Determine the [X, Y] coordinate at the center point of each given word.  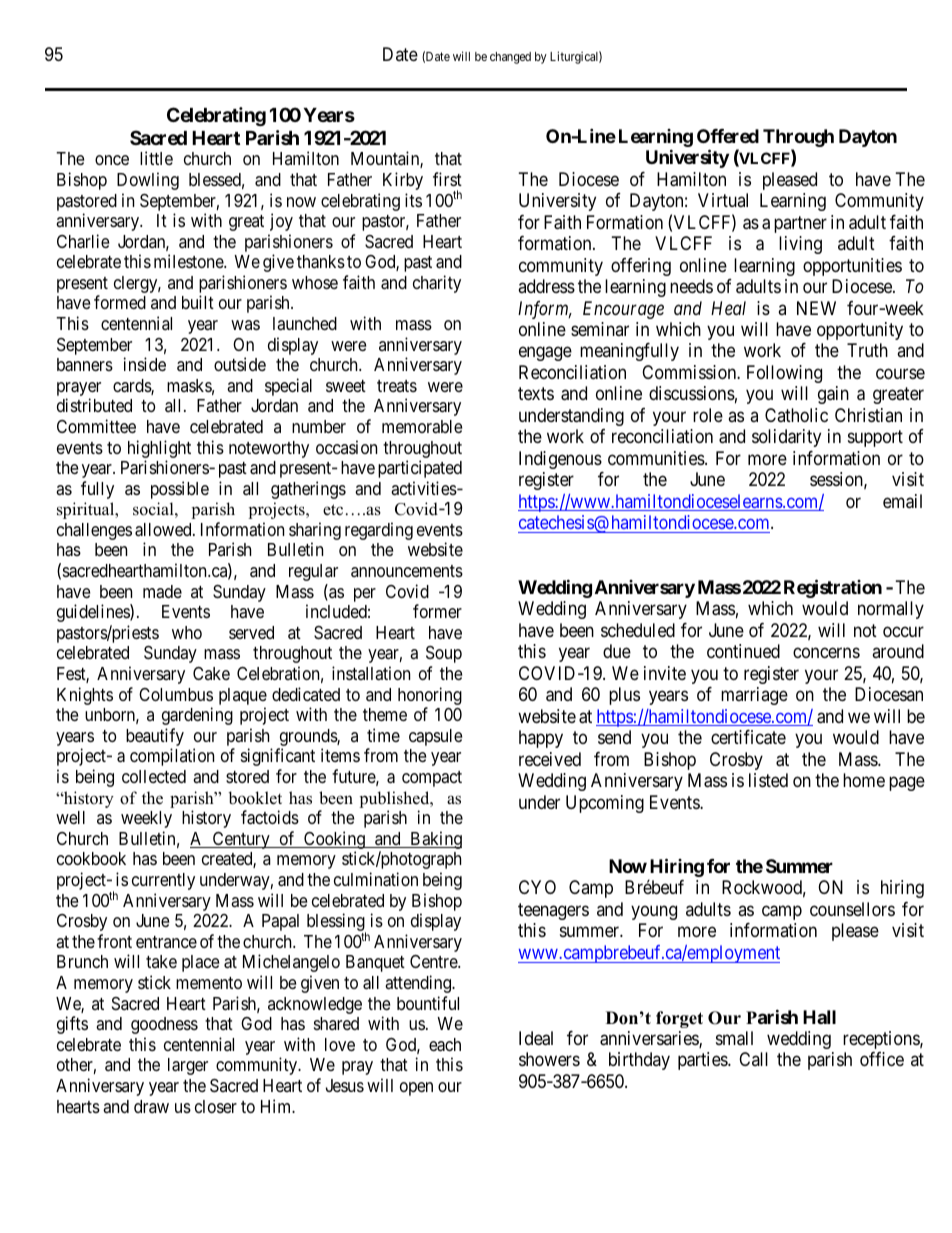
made [162, 591]
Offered [728, 136]
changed [510, 58]
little [156, 158]
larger [188, 1066]
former [437, 611]
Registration [833, 588]
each [445, 1045]
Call [753, 1059]
